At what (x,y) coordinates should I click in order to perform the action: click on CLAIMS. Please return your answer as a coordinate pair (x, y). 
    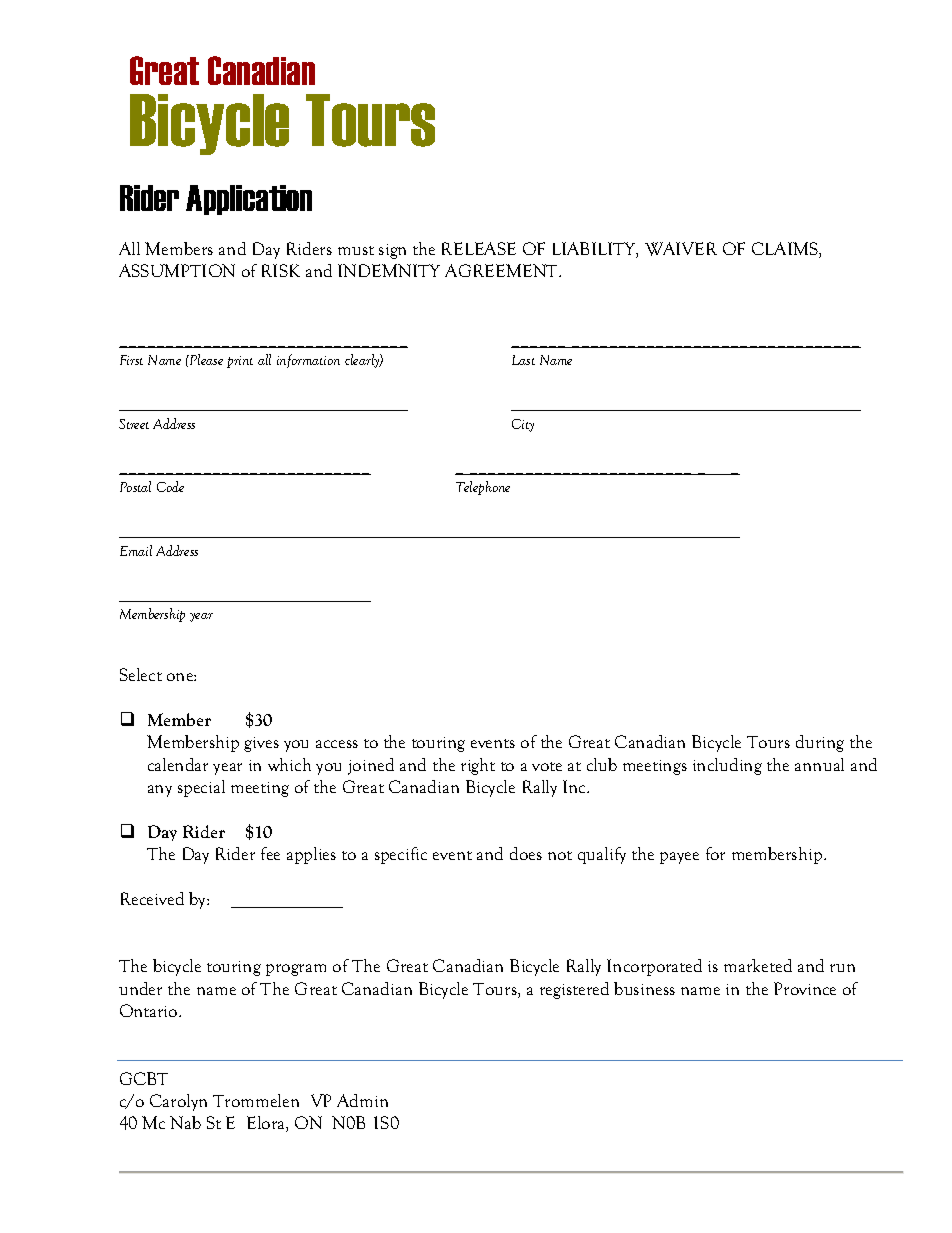
    Looking at the image, I should click on (786, 250).
